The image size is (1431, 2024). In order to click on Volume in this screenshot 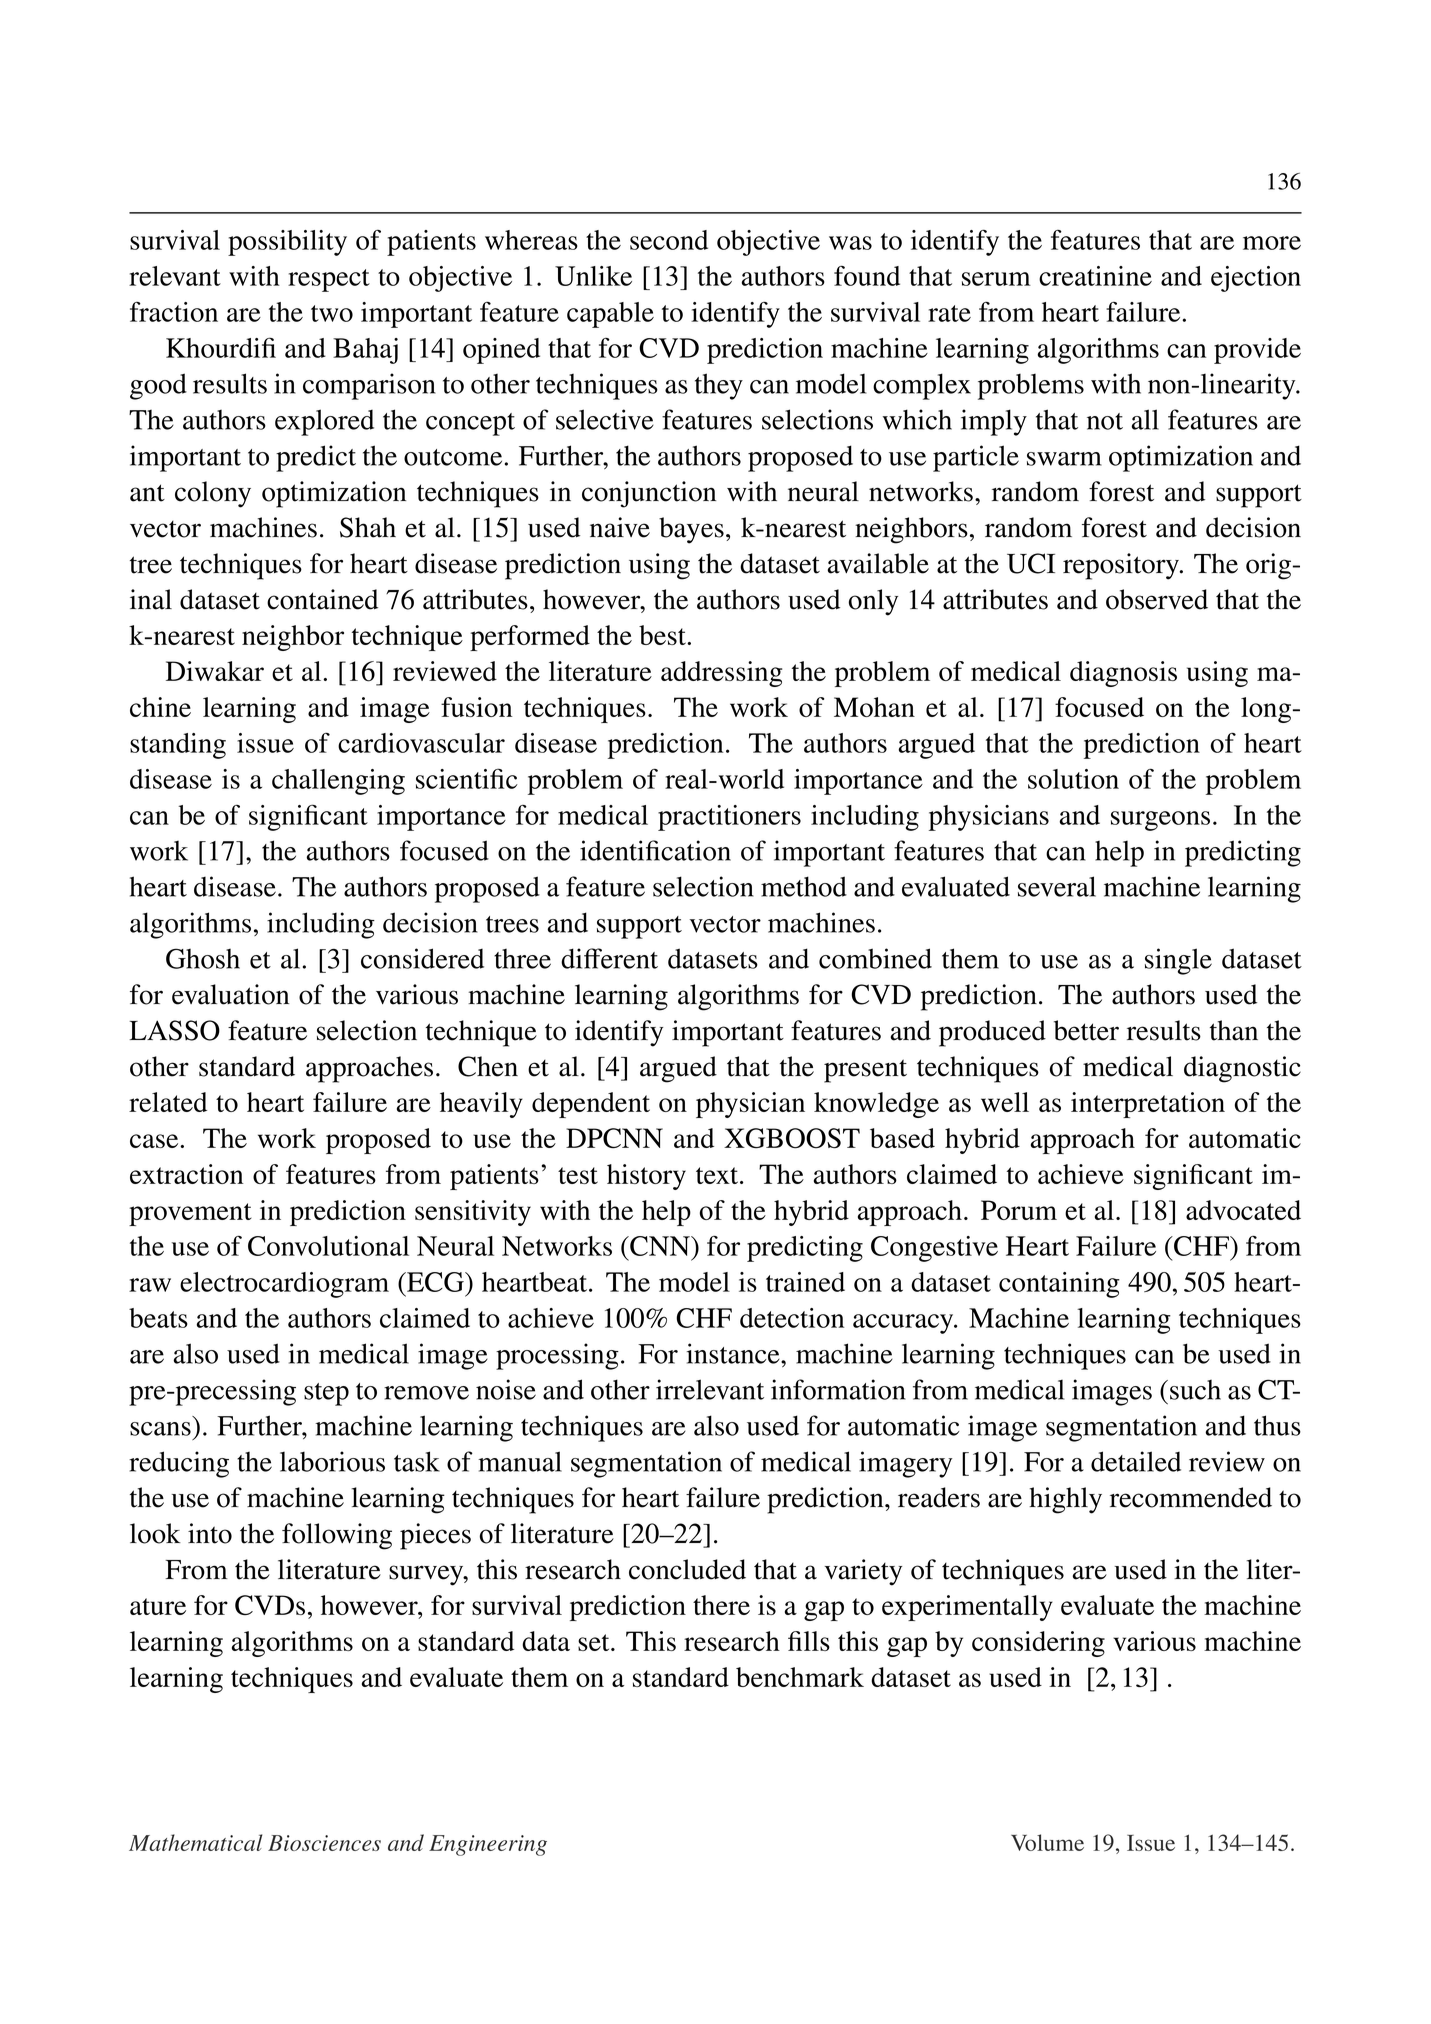, I will do `click(1047, 1842)`.
